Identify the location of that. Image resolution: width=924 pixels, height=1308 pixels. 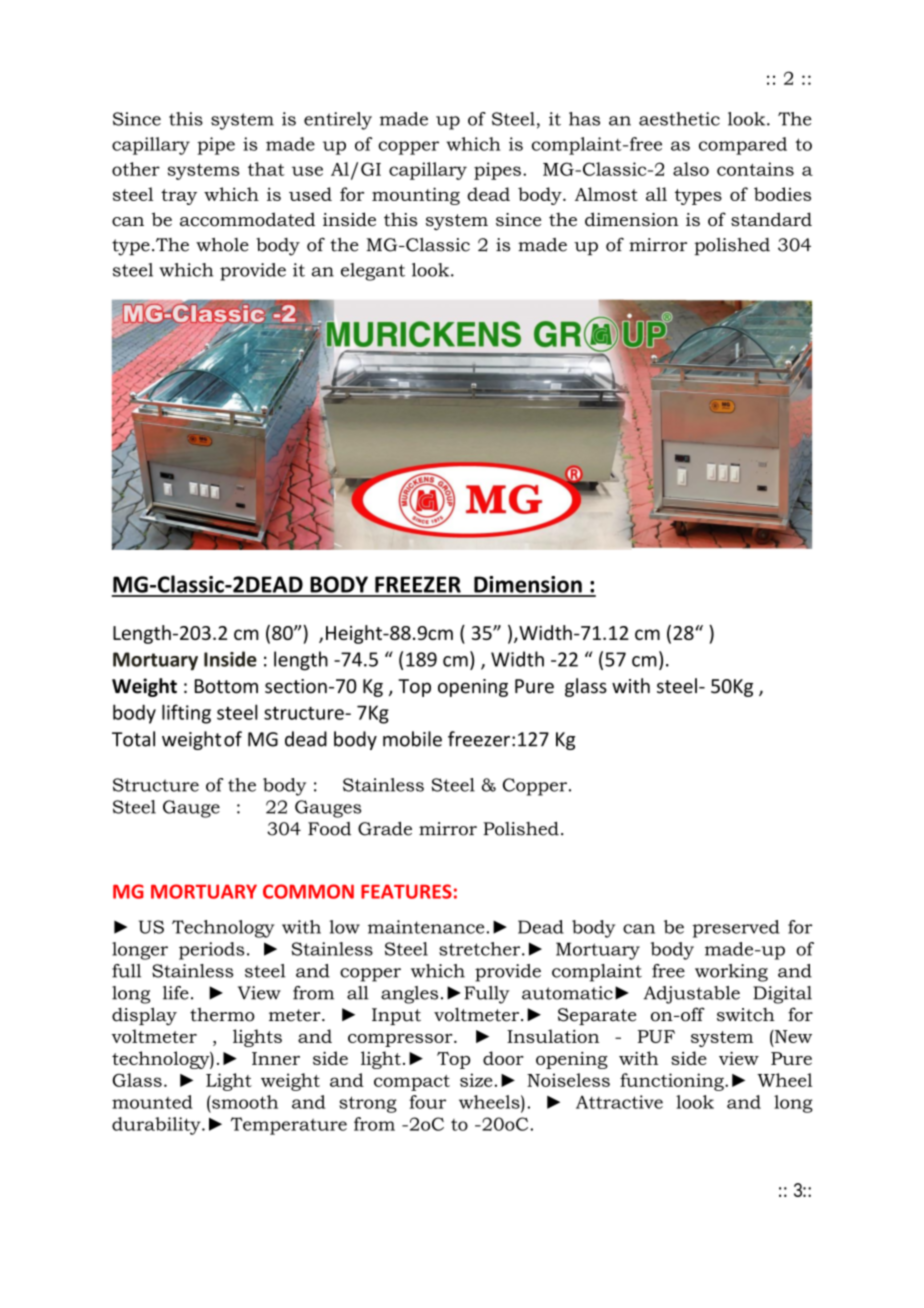
(266, 169).
